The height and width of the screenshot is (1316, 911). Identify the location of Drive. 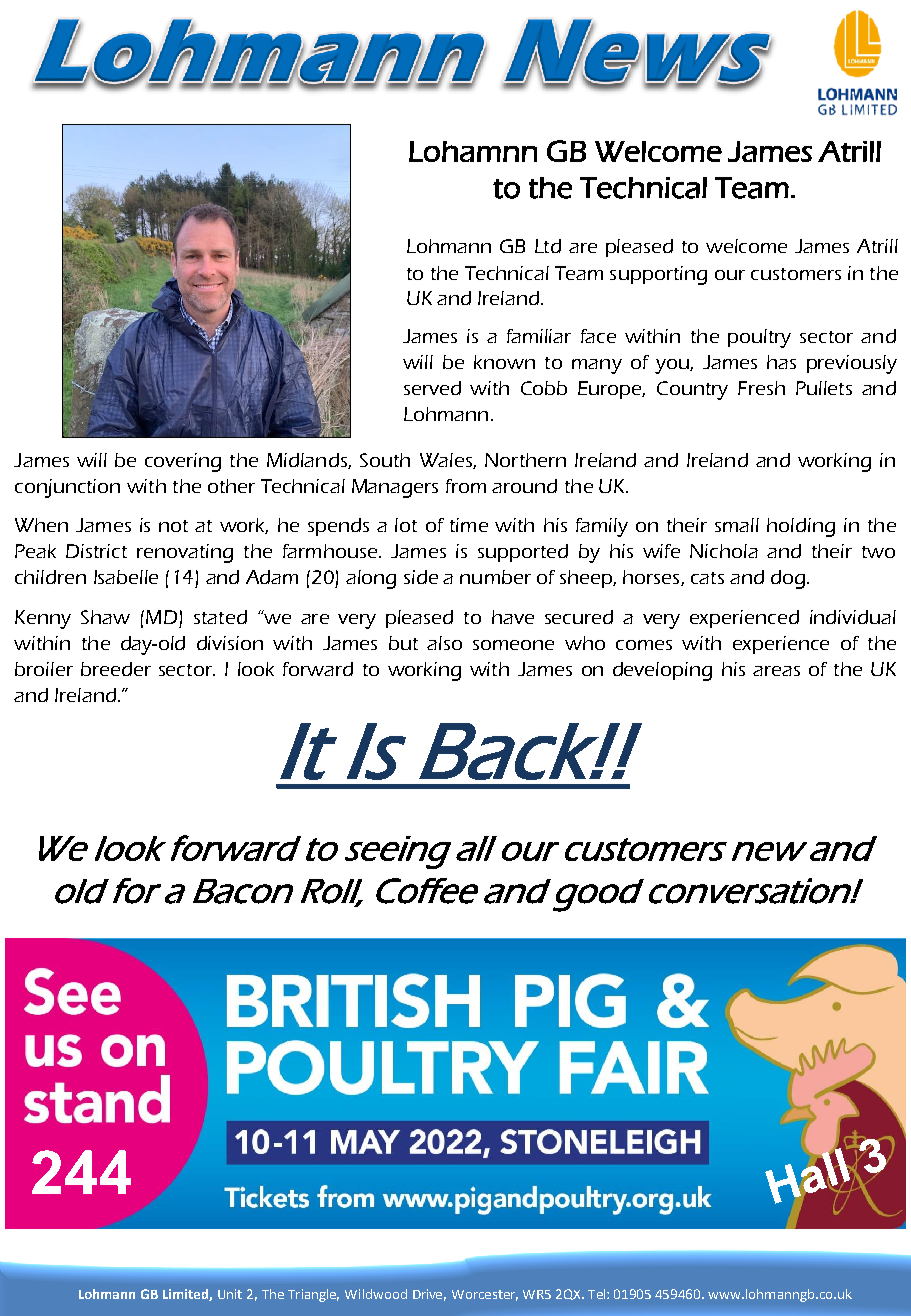
(429, 1295).
